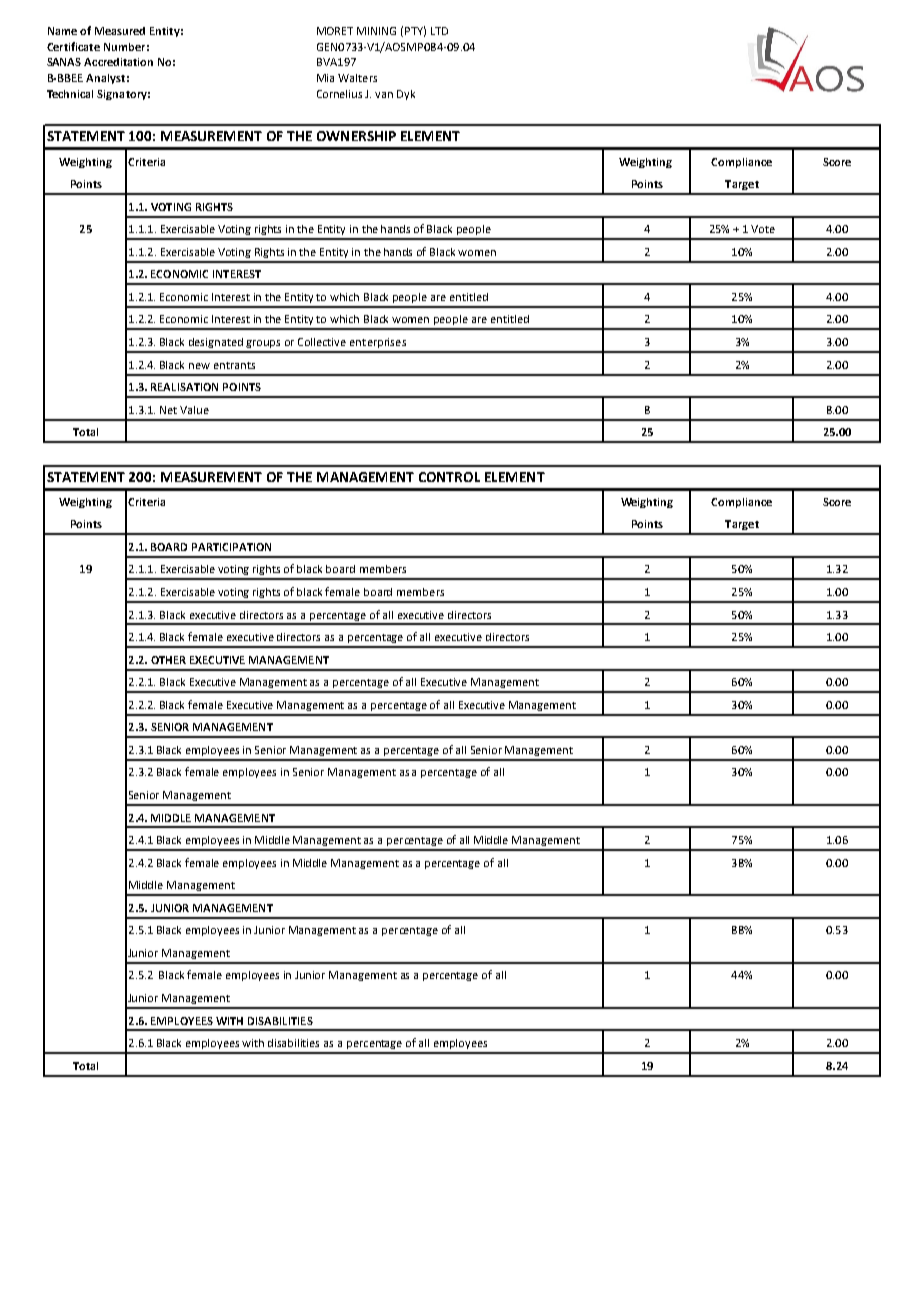 This screenshot has height=1308, width=924. Describe the element at coordinates (449, 477) in the screenshot. I see `CONTROL` at that location.
